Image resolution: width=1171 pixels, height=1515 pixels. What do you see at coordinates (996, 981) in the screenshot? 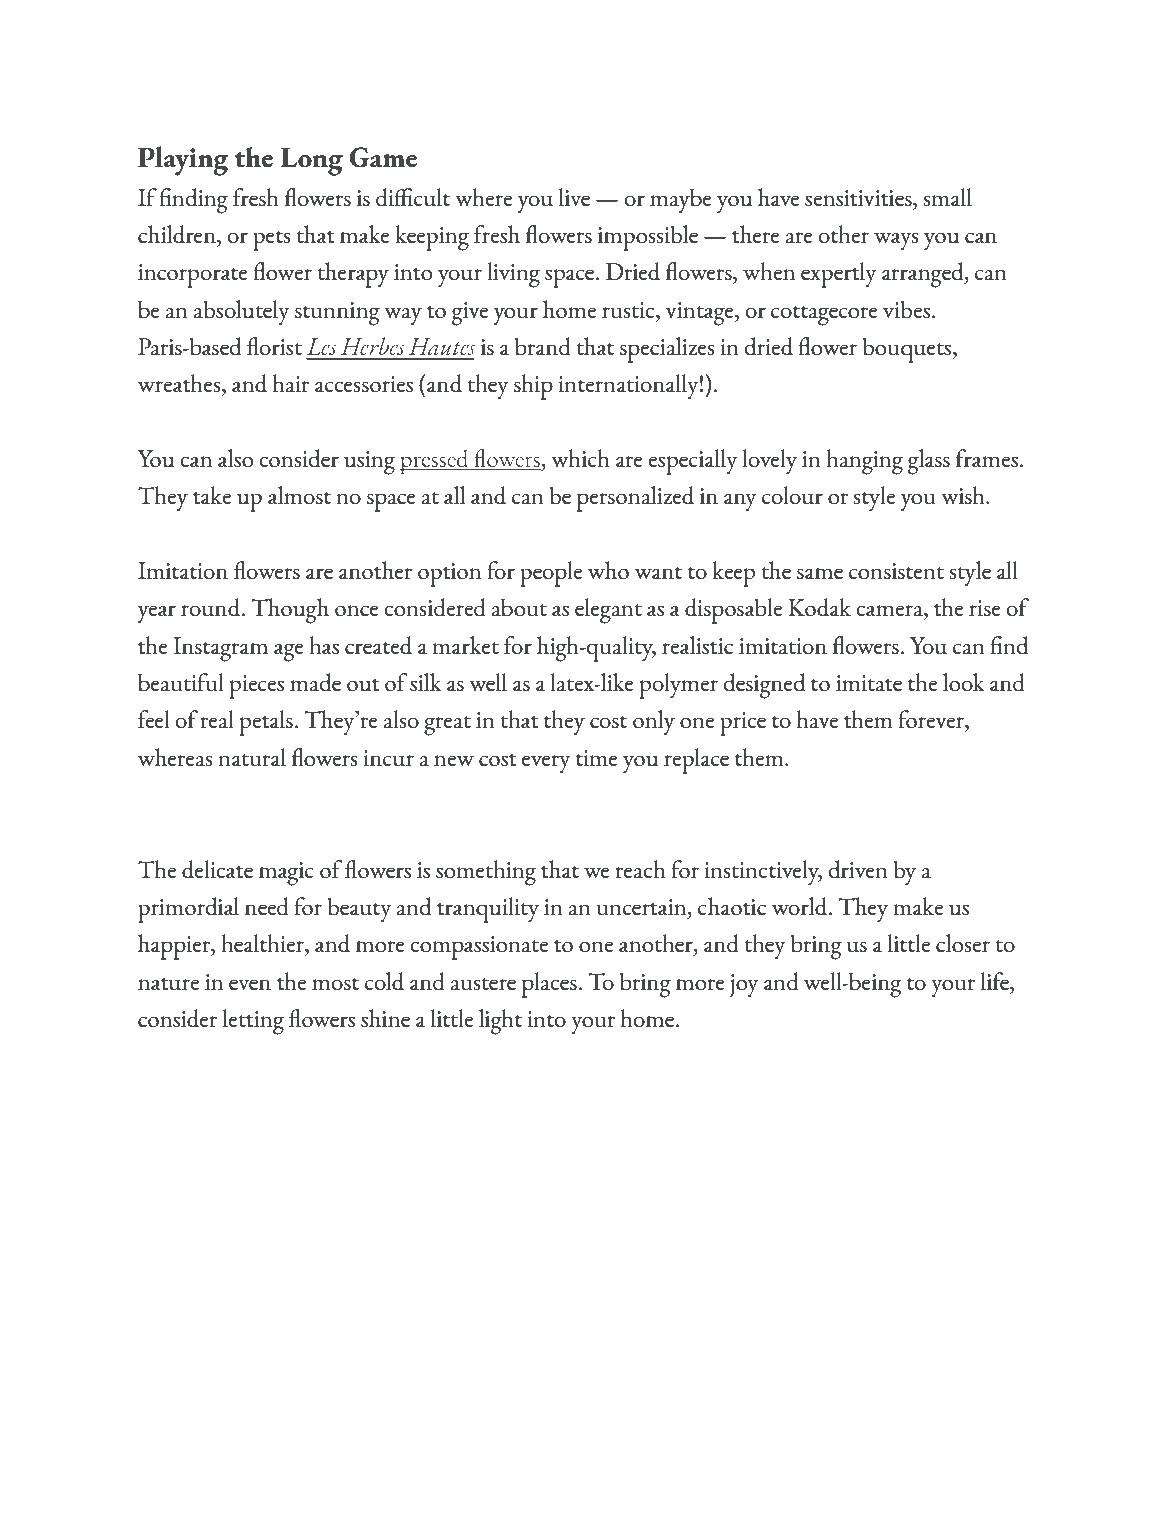
I see `life` at bounding box center [996, 981].
